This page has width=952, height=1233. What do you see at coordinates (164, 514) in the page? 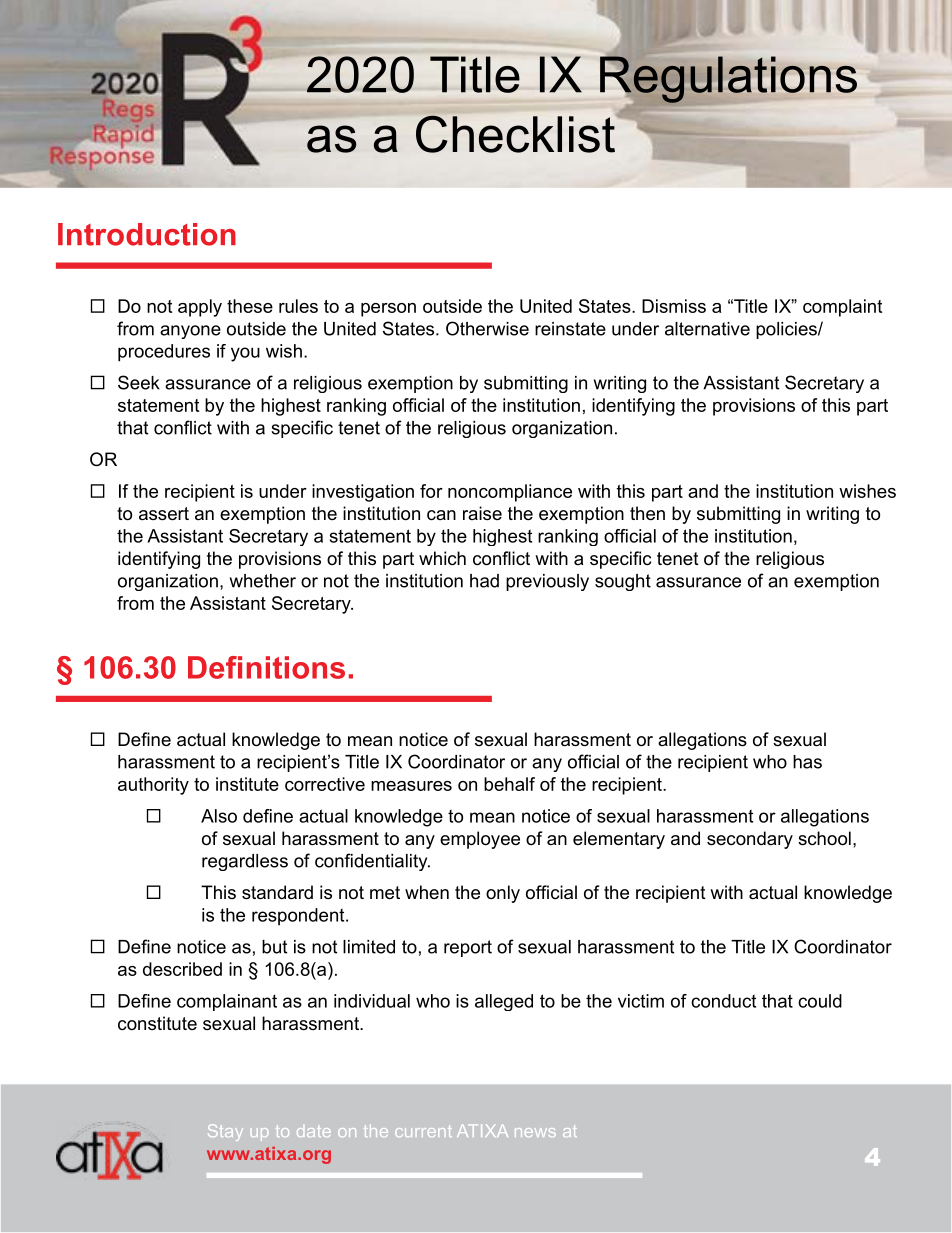
I see `assert` at bounding box center [164, 514].
